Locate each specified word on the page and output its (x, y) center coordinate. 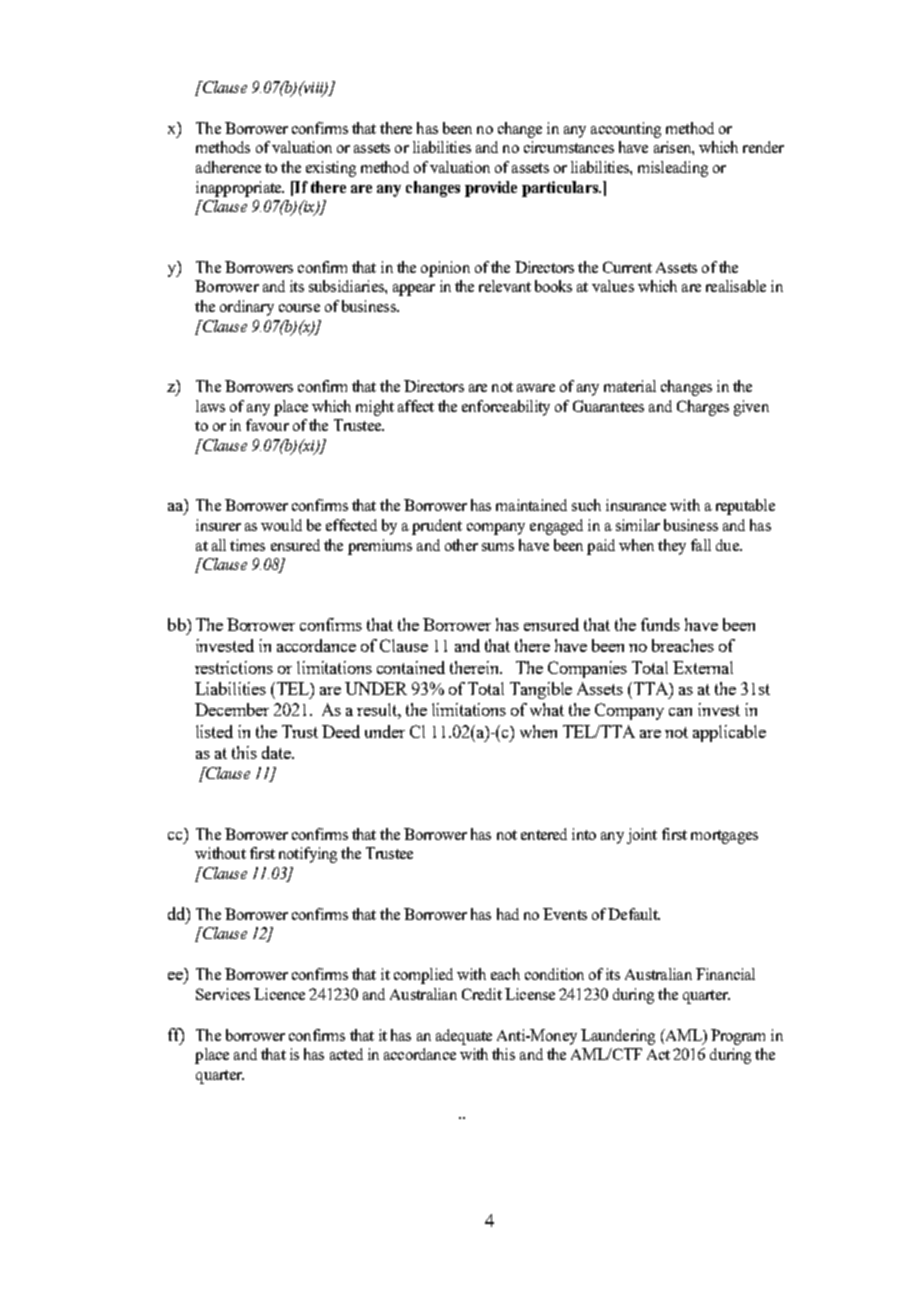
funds (660, 624)
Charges (703, 408)
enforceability (506, 408)
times (247, 545)
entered (544, 834)
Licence (279, 994)
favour (267, 425)
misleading (673, 169)
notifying (308, 855)
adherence (228, 167)
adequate (464, 1037)
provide (491, 189)
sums (498, 547)
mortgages (724, 837)
